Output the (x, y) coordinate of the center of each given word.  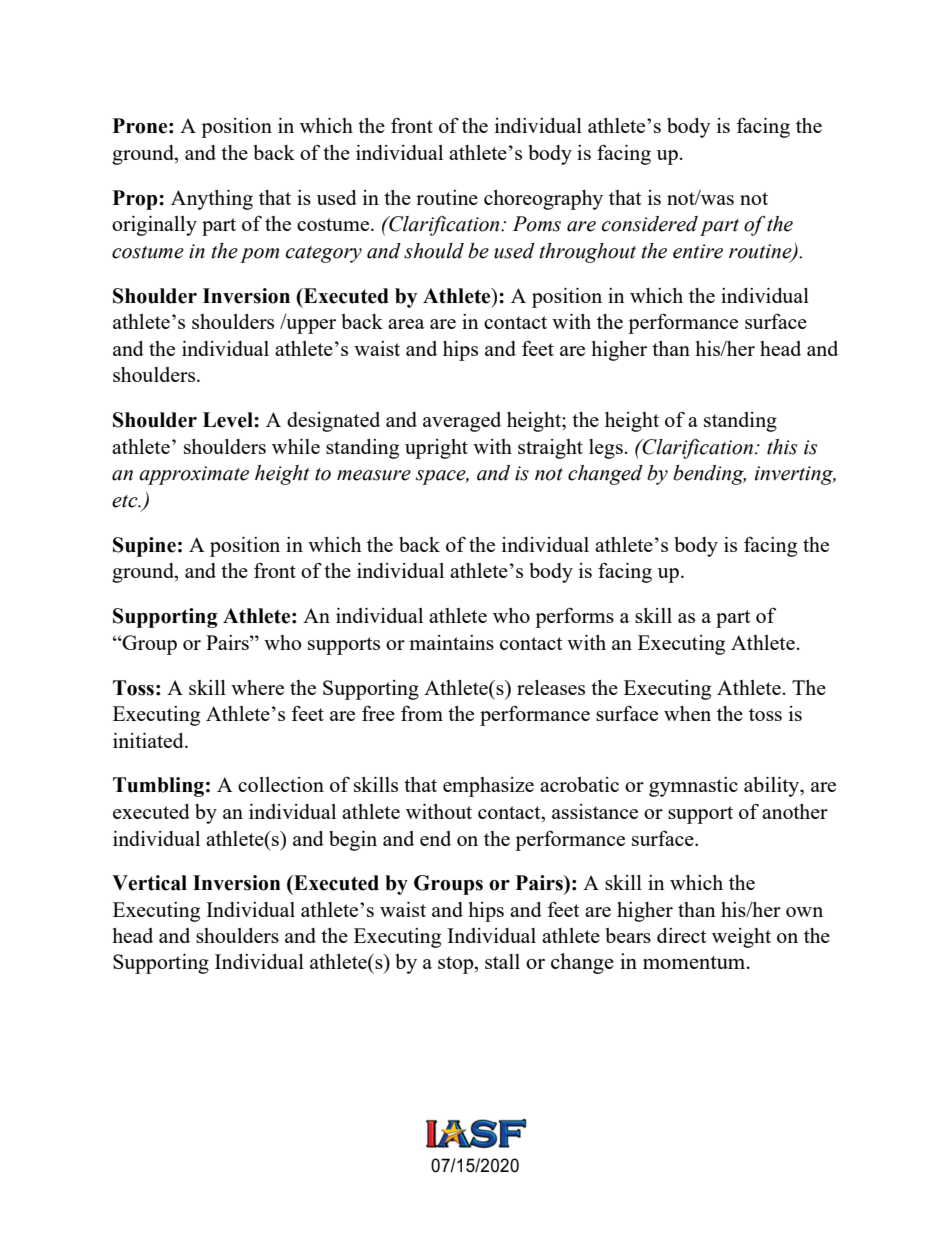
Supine (144, 547)
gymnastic (693, 787)
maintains (451, 642)
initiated (149, 740)
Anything (212, 200)
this (782, 447)
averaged (462, 422)
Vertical (149, 883)
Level (229, 420)
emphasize (488, 787)
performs (574, 618)
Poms (537, 224)
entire (698, 251)
